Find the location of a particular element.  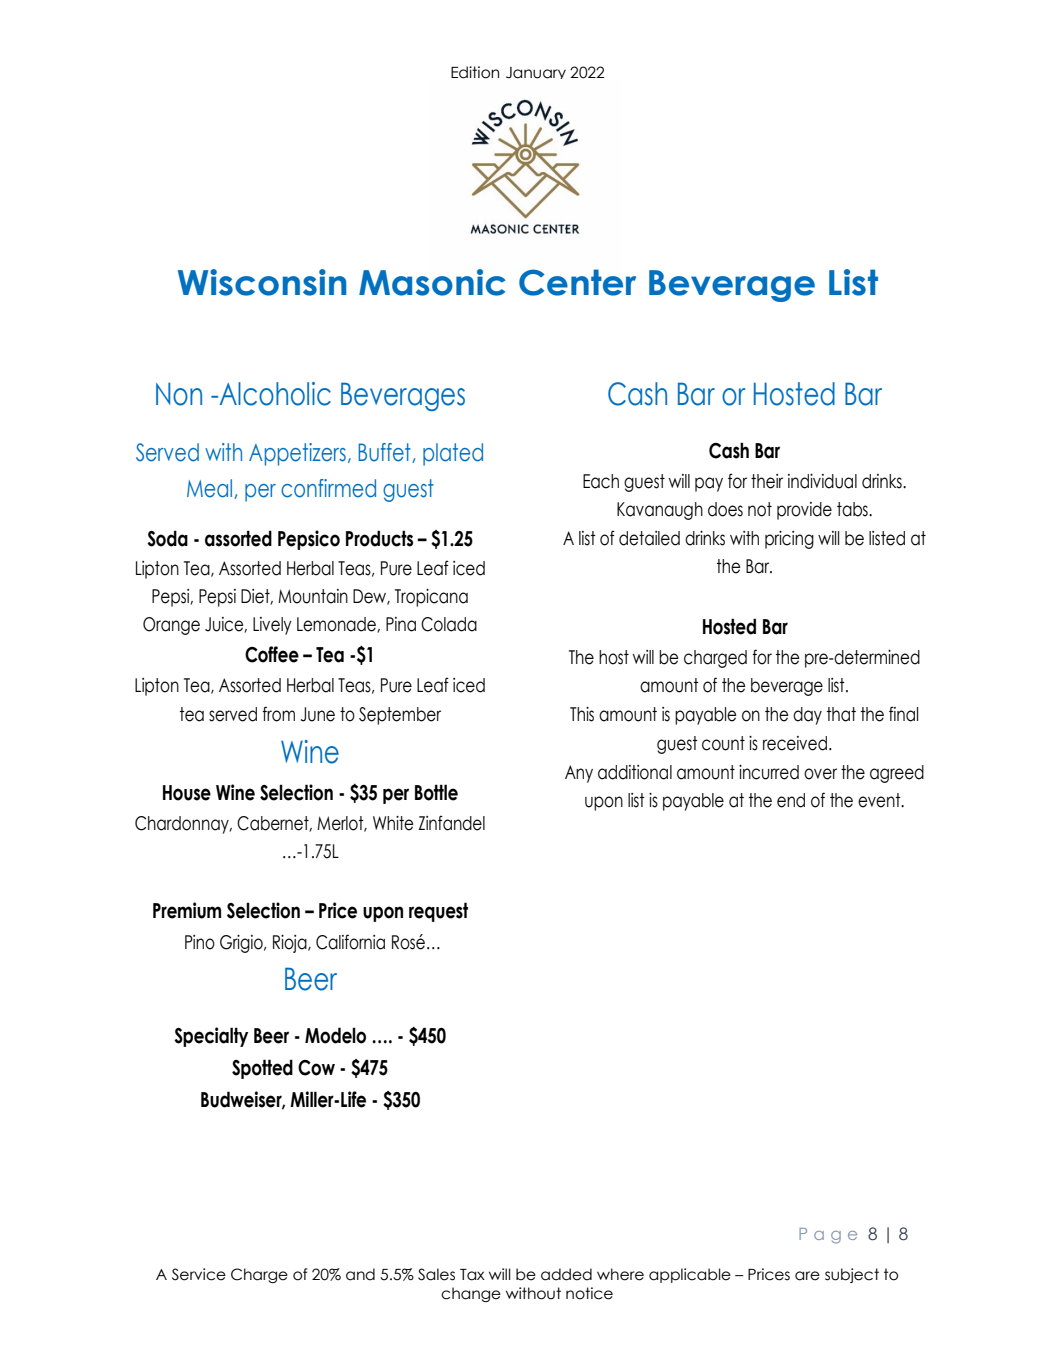

Specialty is located at coordinates (211, 1037).
